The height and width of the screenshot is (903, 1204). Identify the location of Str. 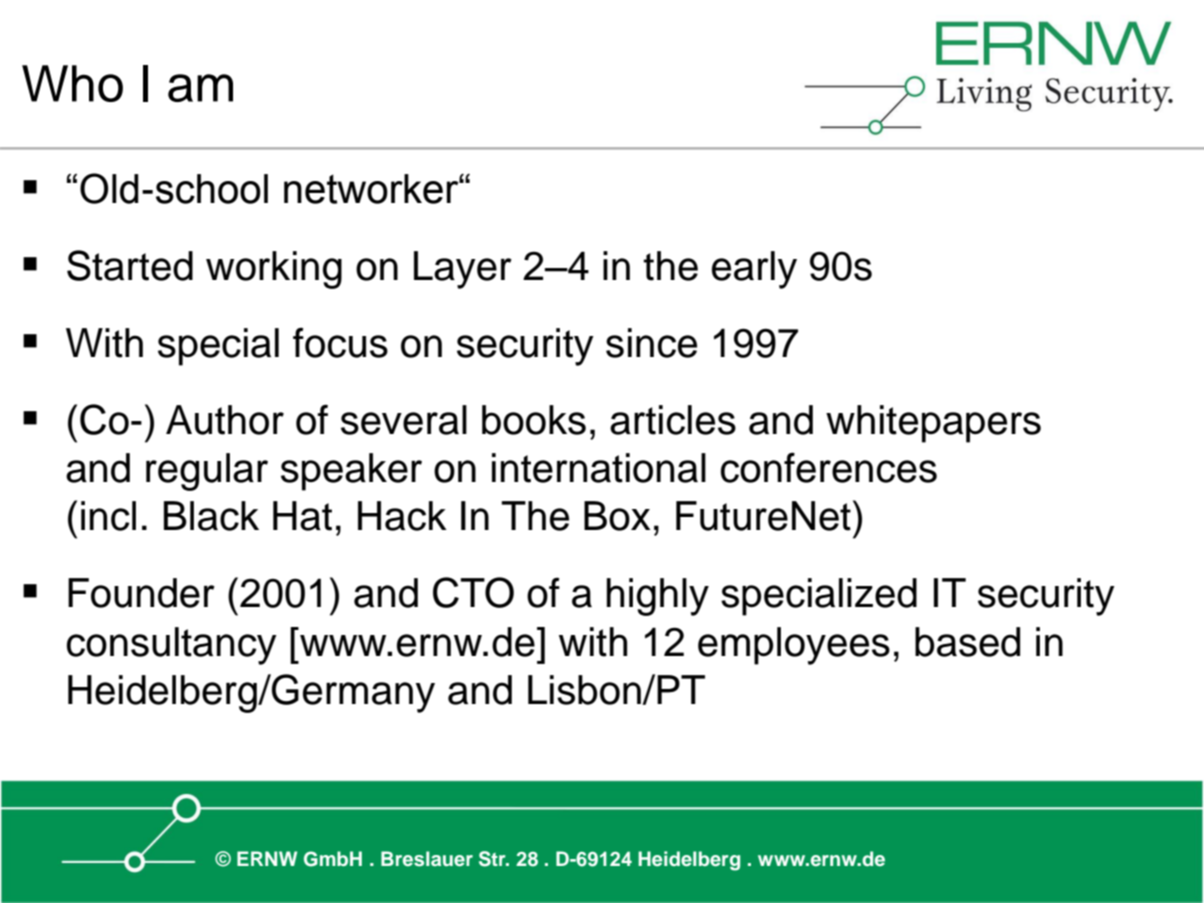
(493, 859).
